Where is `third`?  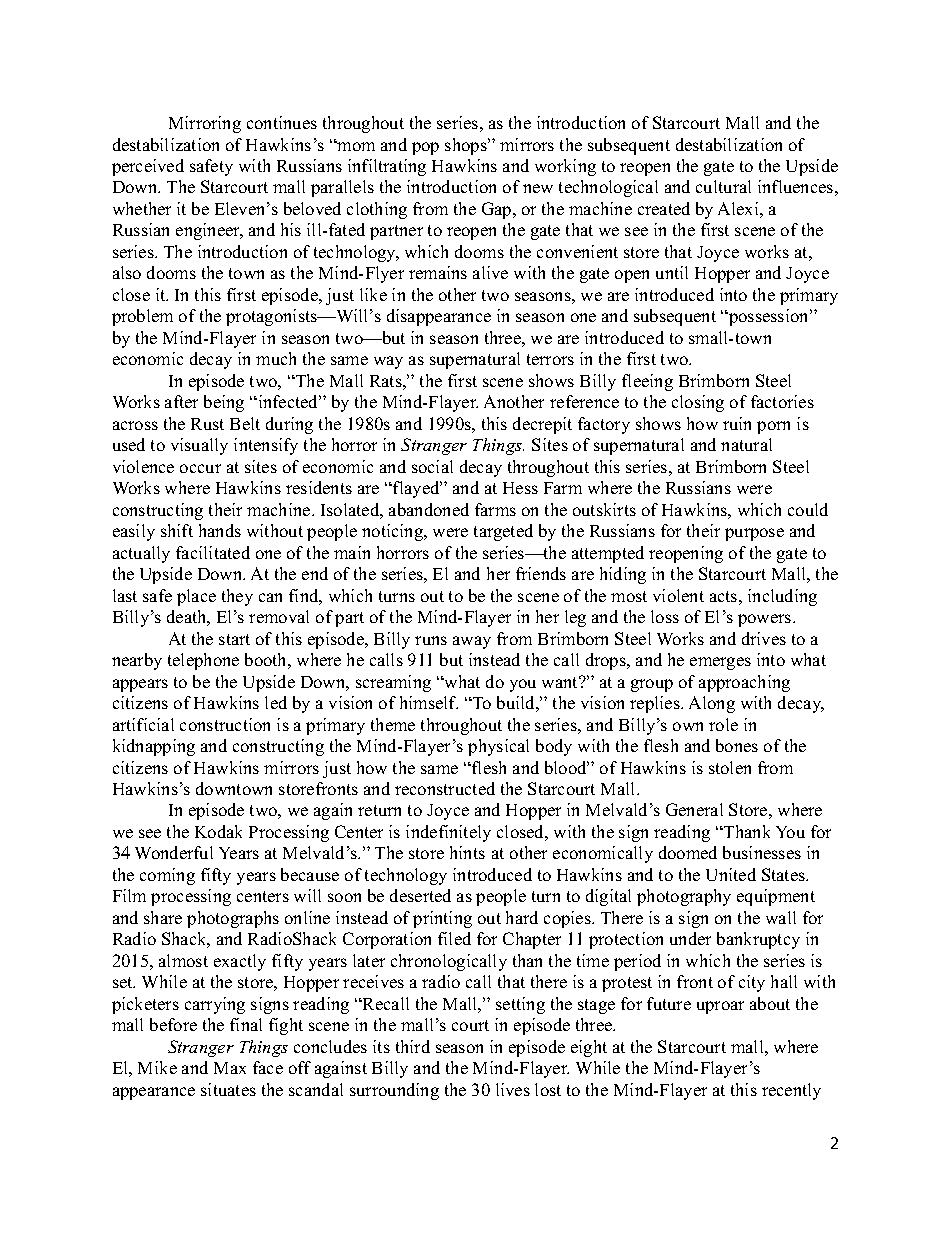 third is located at coordinates (413, 1046).
